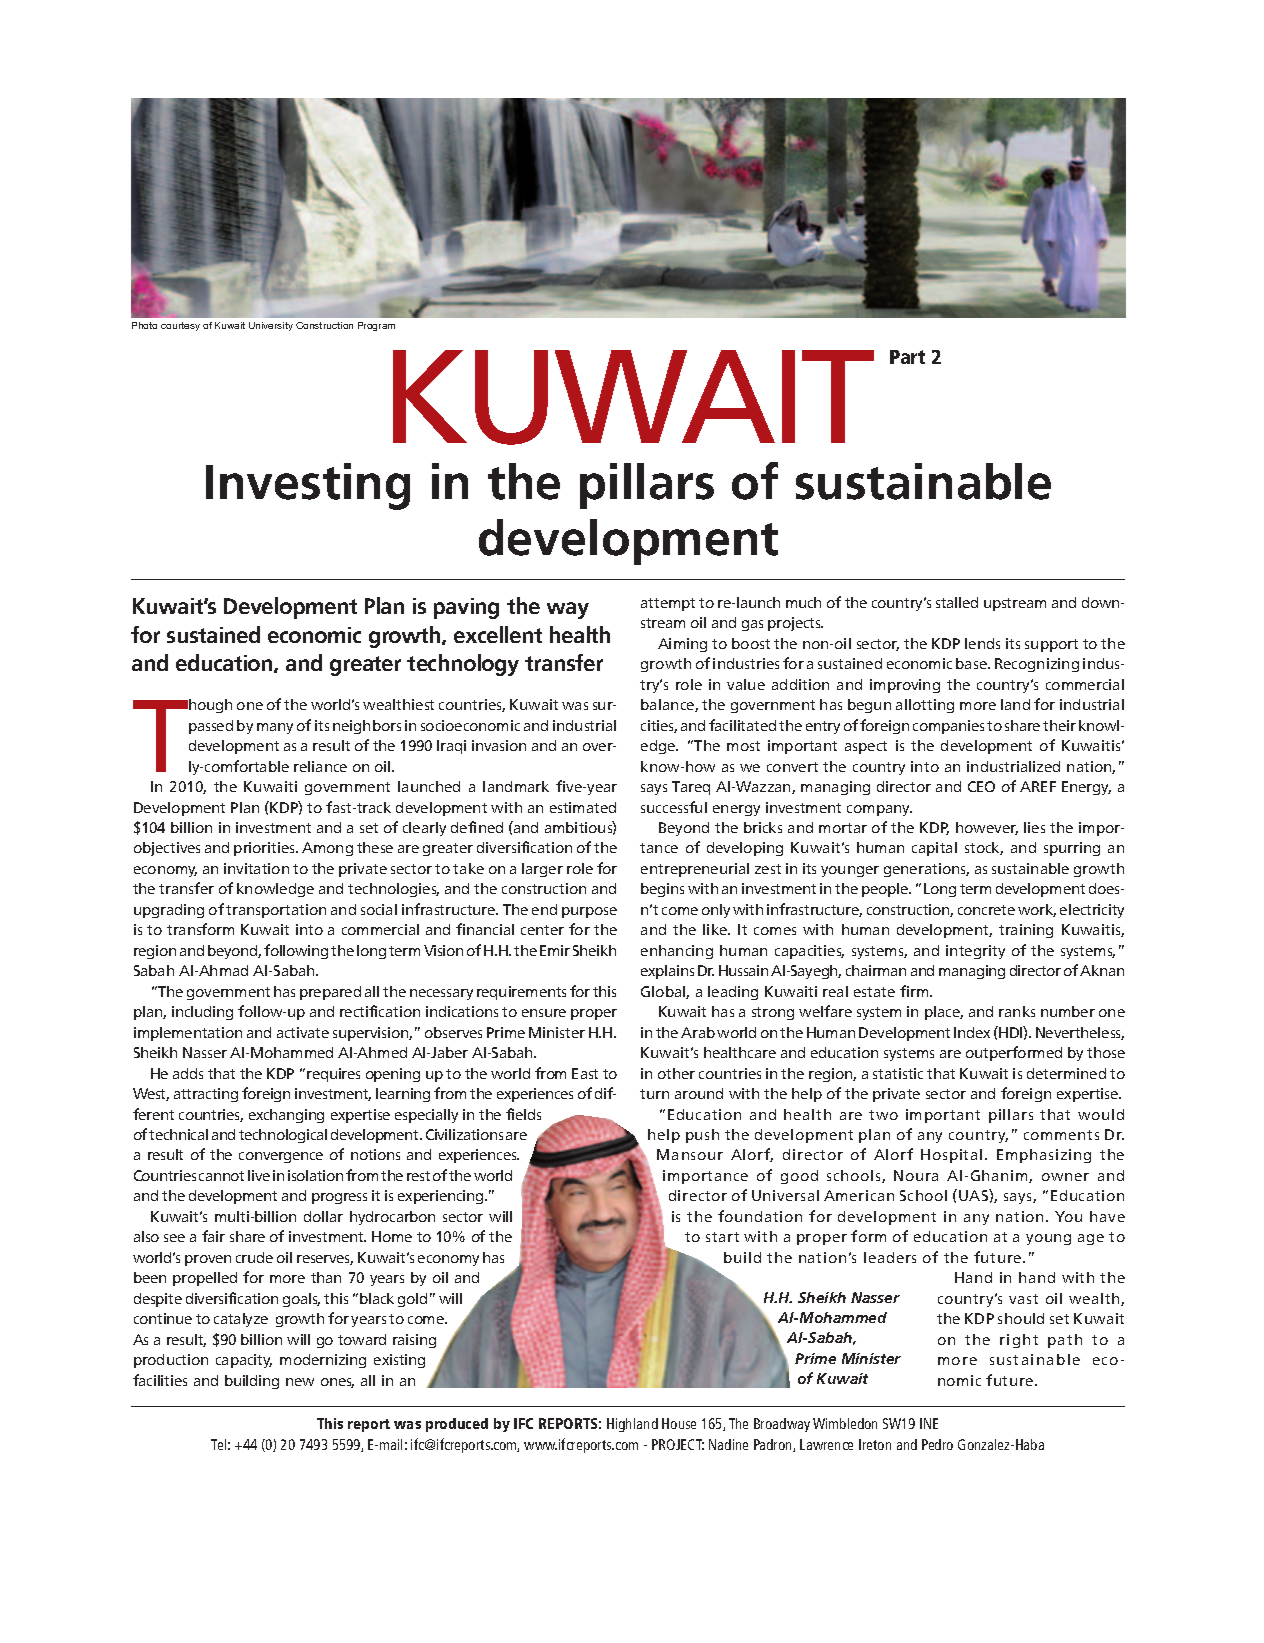 The image size is (1264, 1643). I want to click on companies, so click(948, 727).
